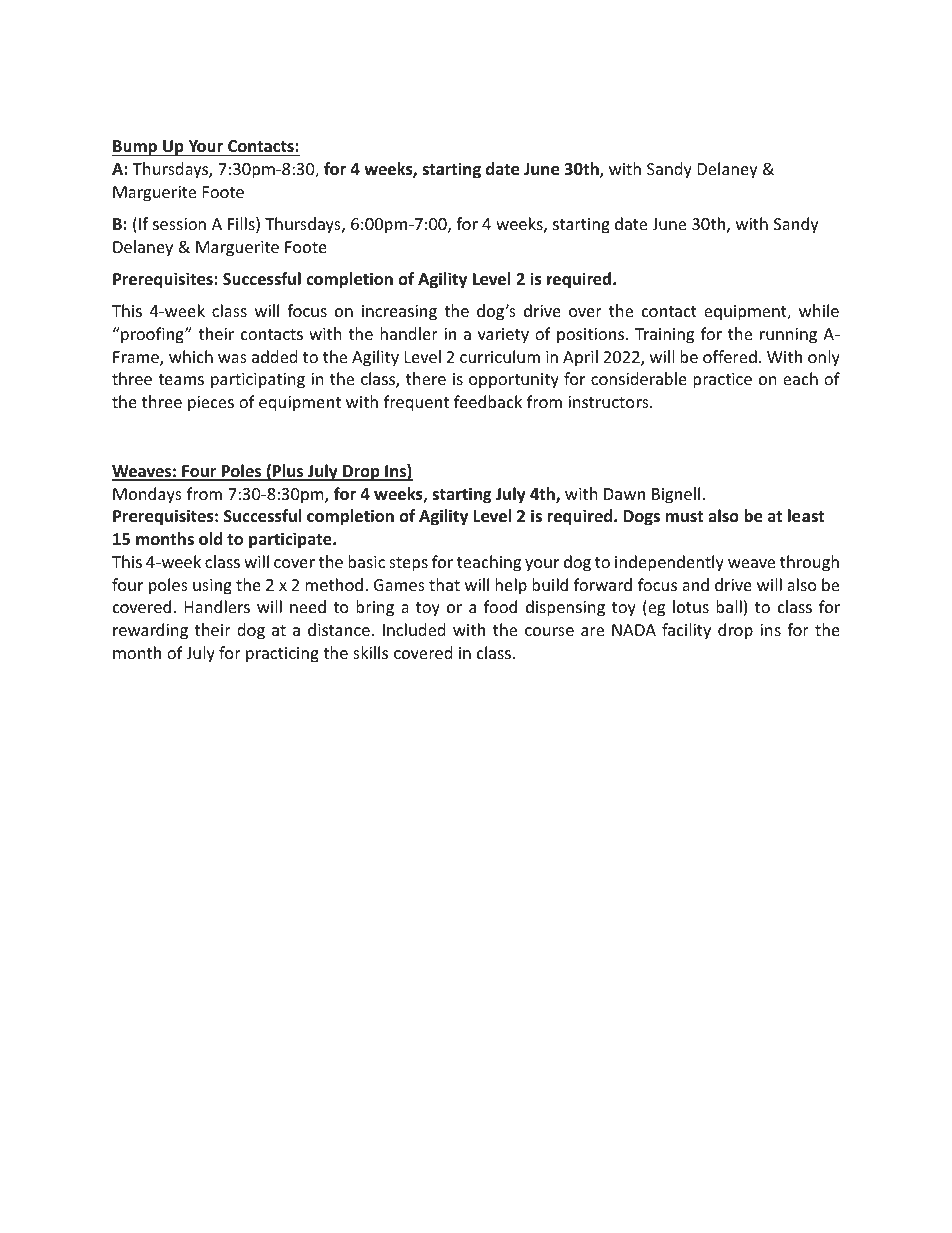 This screenshot has height=1233, width=952. Describe the element at coordinates (242, 225) in the screenshot. I see `Fills` at that location.
